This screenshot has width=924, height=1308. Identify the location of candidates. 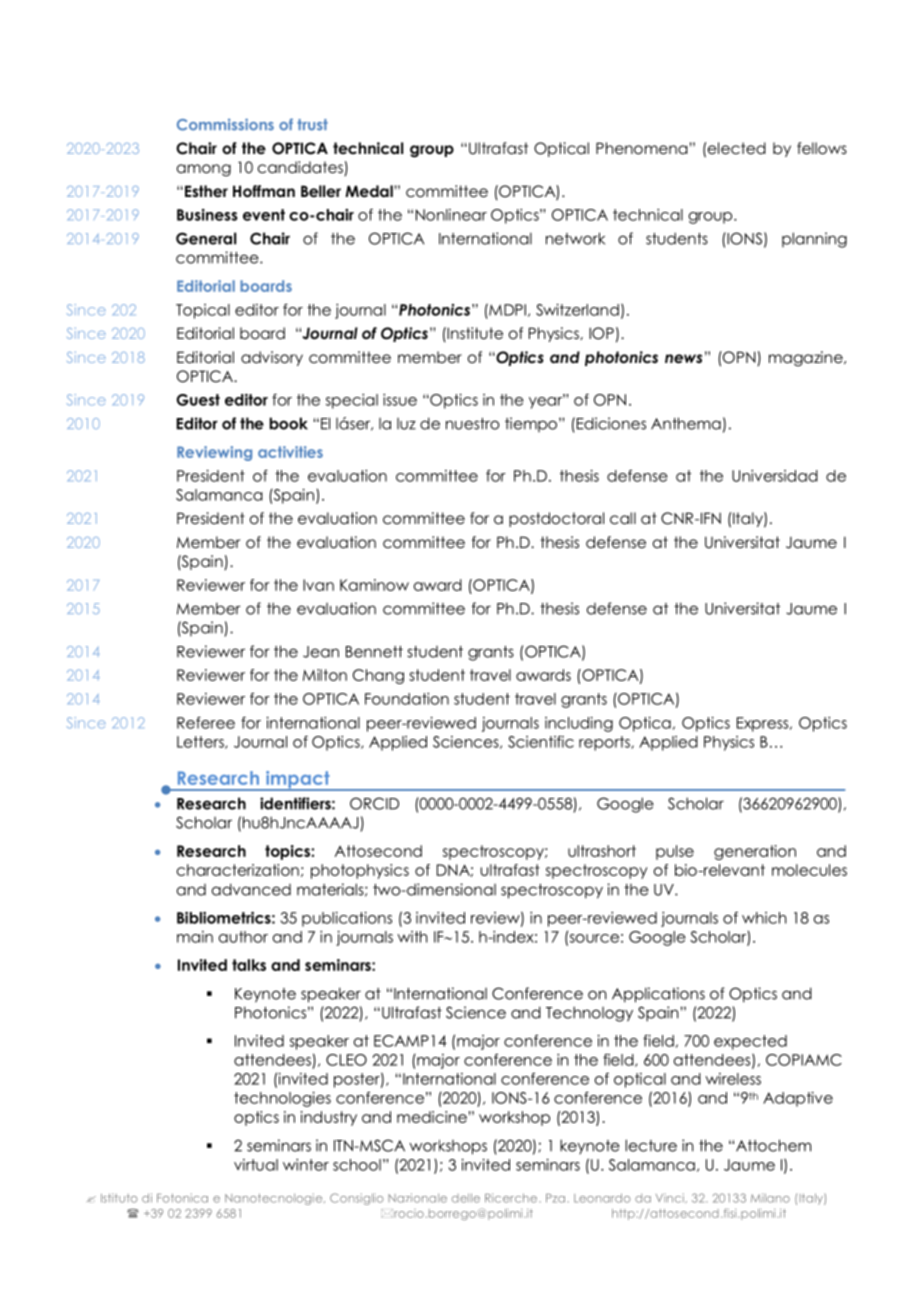
(301, 168).
